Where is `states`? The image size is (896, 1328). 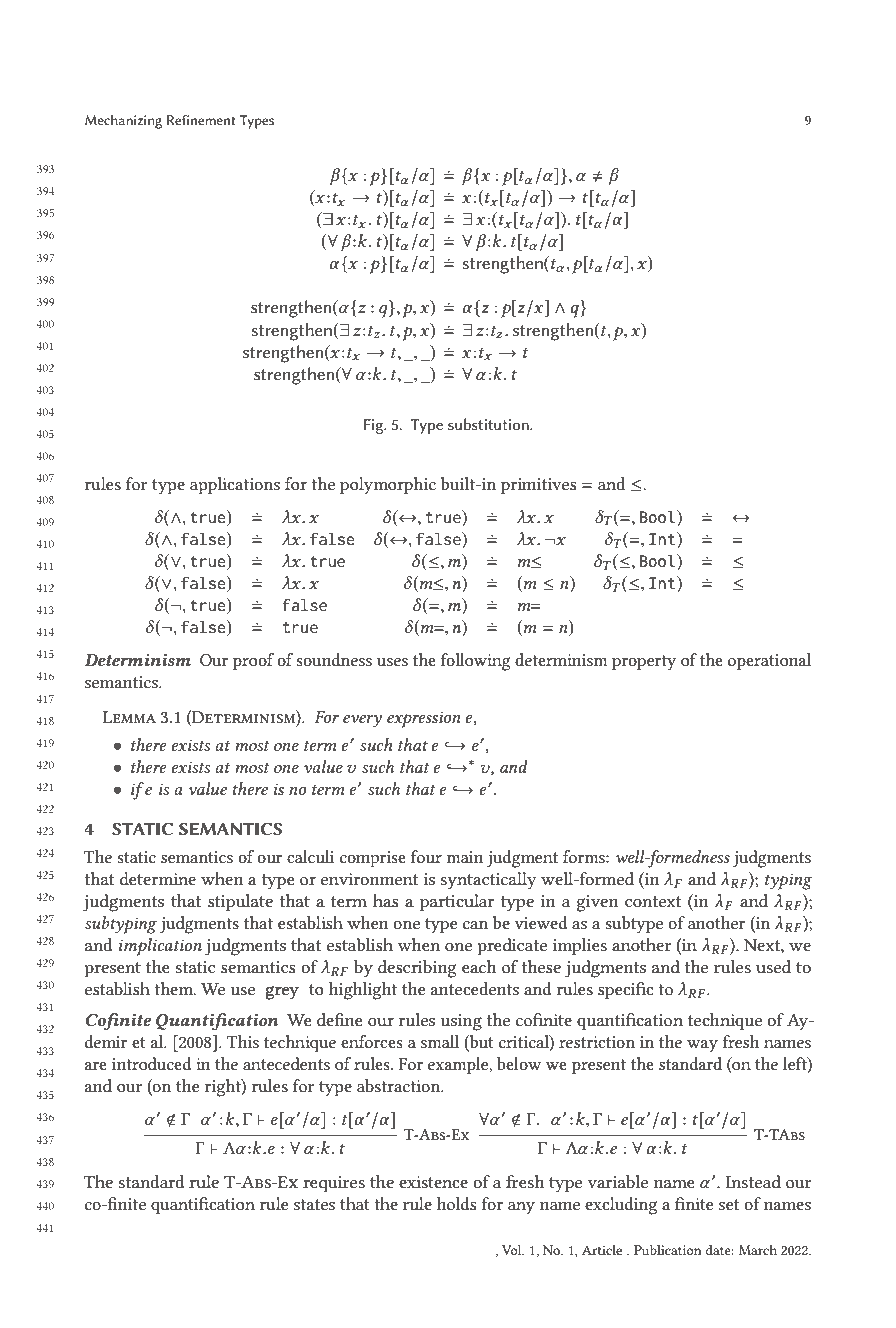
states is located at coordinates (314, 1204).
